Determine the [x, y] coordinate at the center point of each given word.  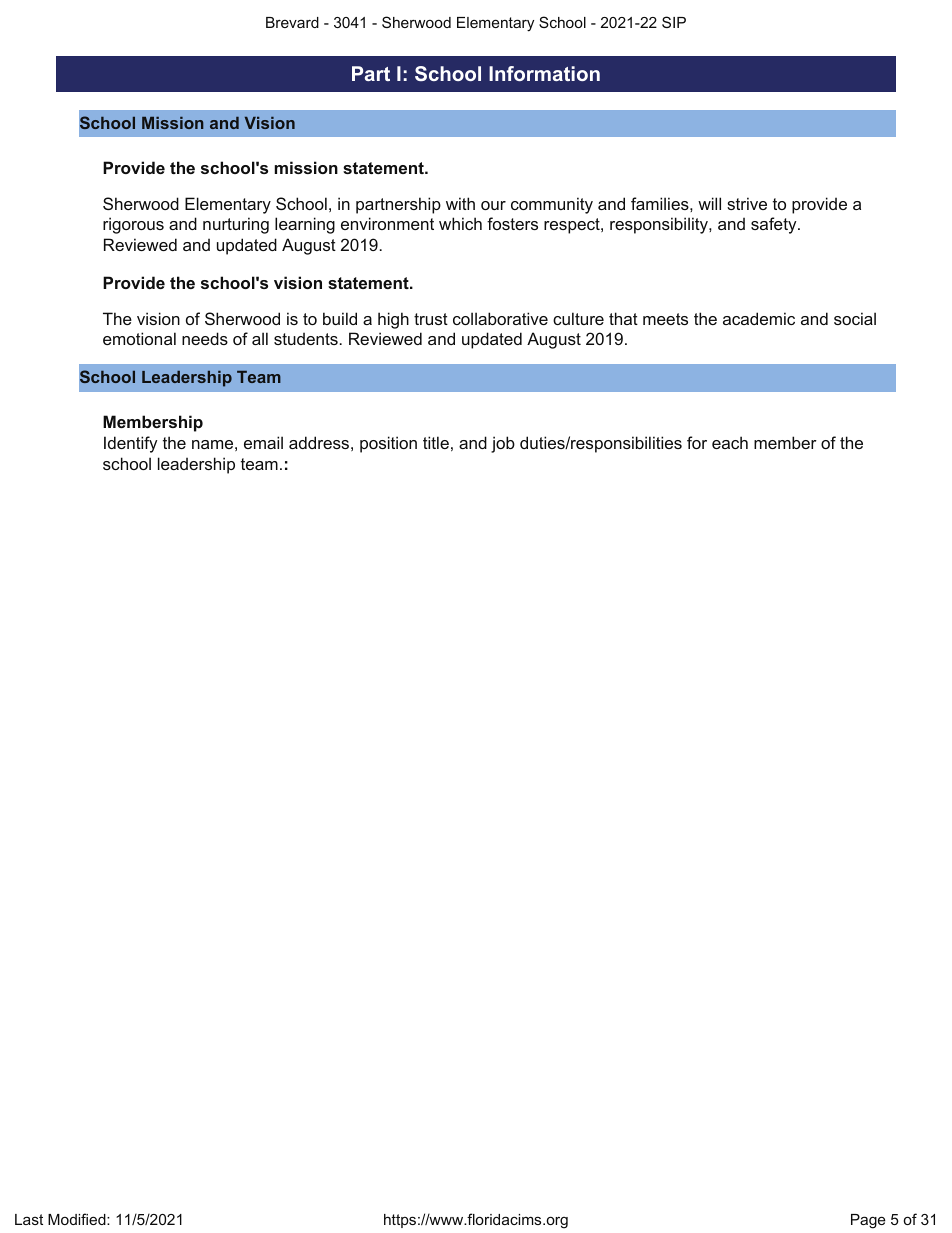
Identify [130, 444]
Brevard [292, 22]
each [730, 442]
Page [868, 1221]
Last [29, 1219]
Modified [78, 1219]
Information [544, 73]
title [436, 442]
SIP [674, 22]
